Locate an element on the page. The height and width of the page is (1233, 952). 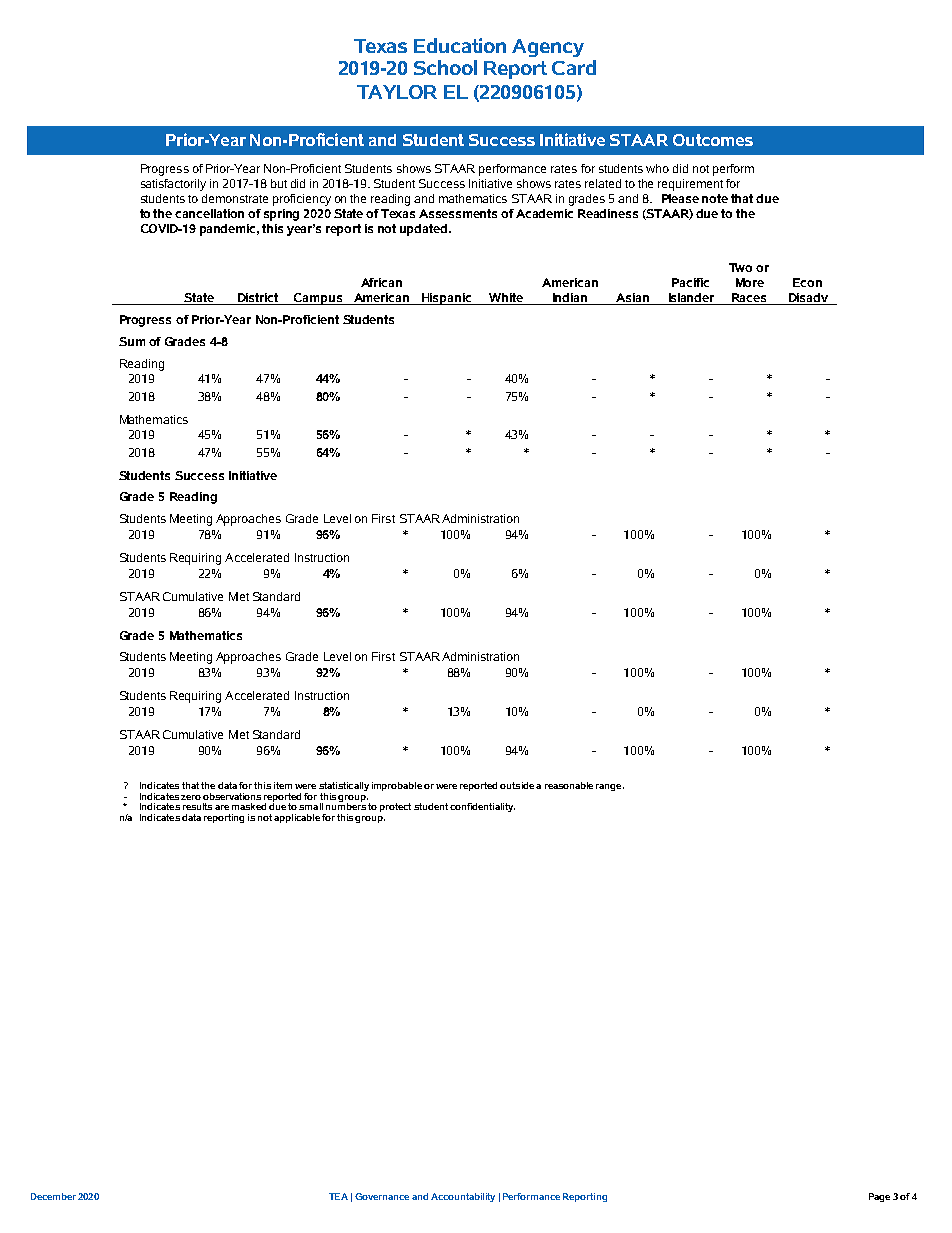
Sum is located at coordinates (132, 341).
